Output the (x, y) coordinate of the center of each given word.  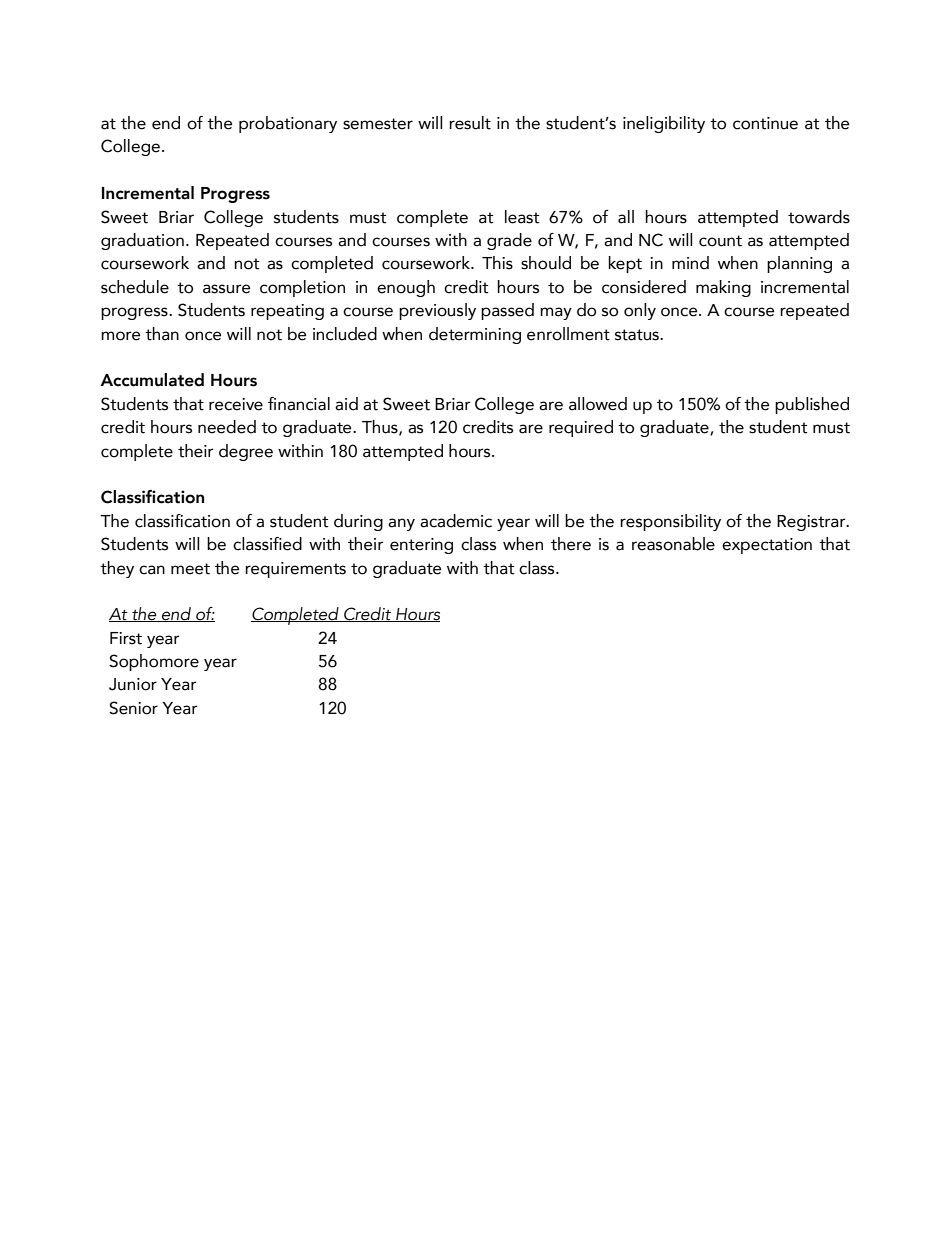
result (470, 123)
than (162, 334)
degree (246, 452)
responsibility (670, 522)
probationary (288, 124)
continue (765, 123)
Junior (133, 684)
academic (456, 521)
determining (475, 335)
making (723, 288)
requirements (295, 570)
